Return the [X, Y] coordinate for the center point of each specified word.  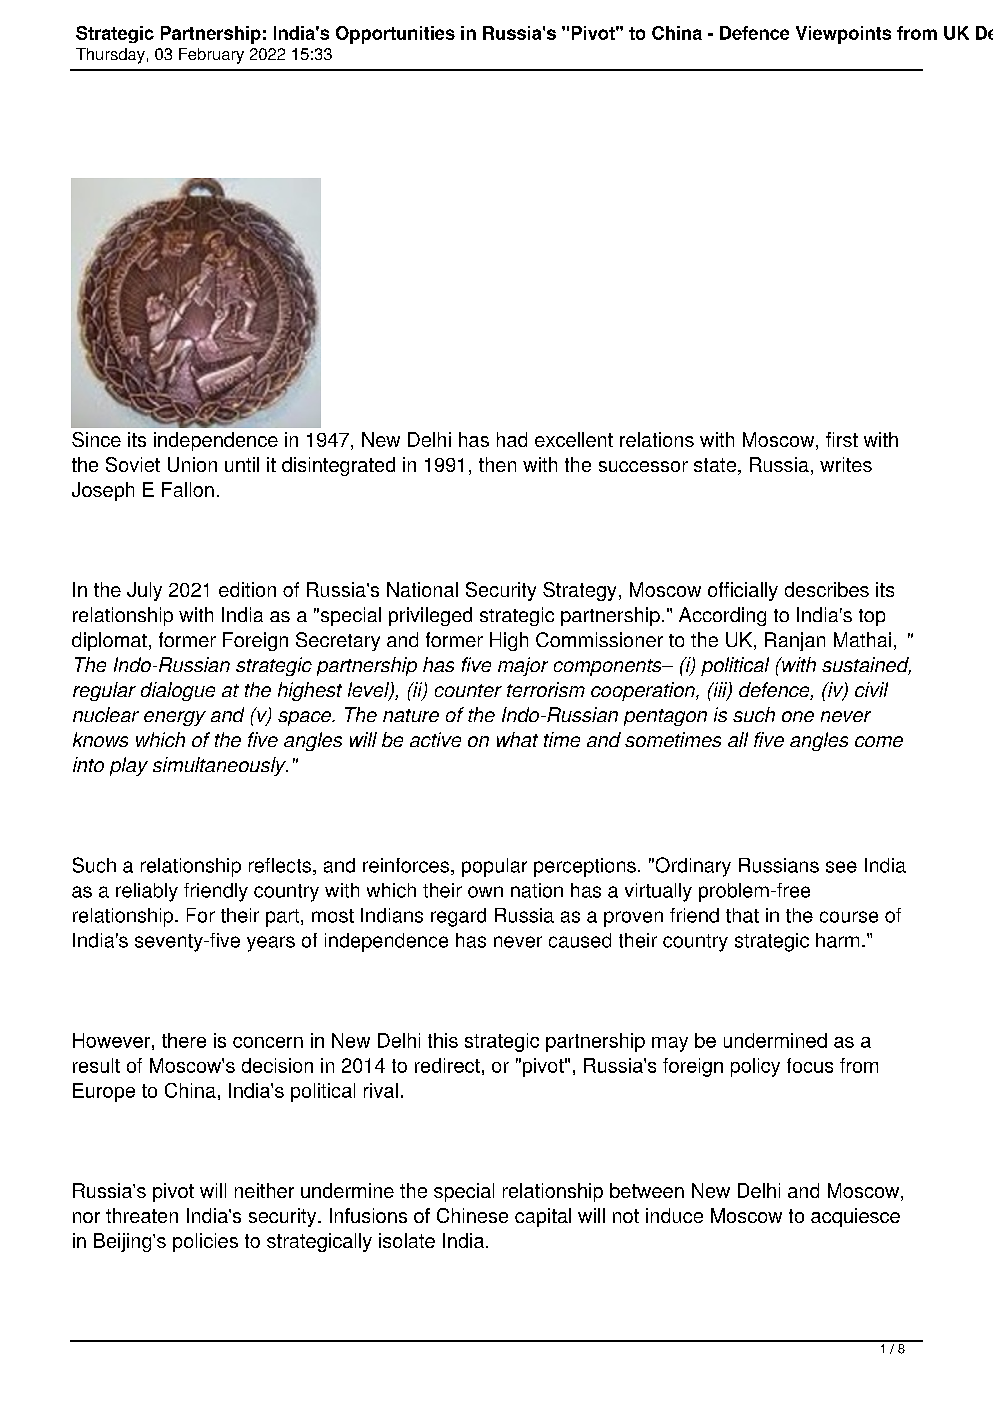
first [842, 439]
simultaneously [220, 766]
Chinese [472, 1215]
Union [192, 464]
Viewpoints [843, 35]
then [497, 464]
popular [494, 867]
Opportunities [395, 35]
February [211, 56]
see [841, 867]
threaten [142, 1215]
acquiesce [855, 1217]
